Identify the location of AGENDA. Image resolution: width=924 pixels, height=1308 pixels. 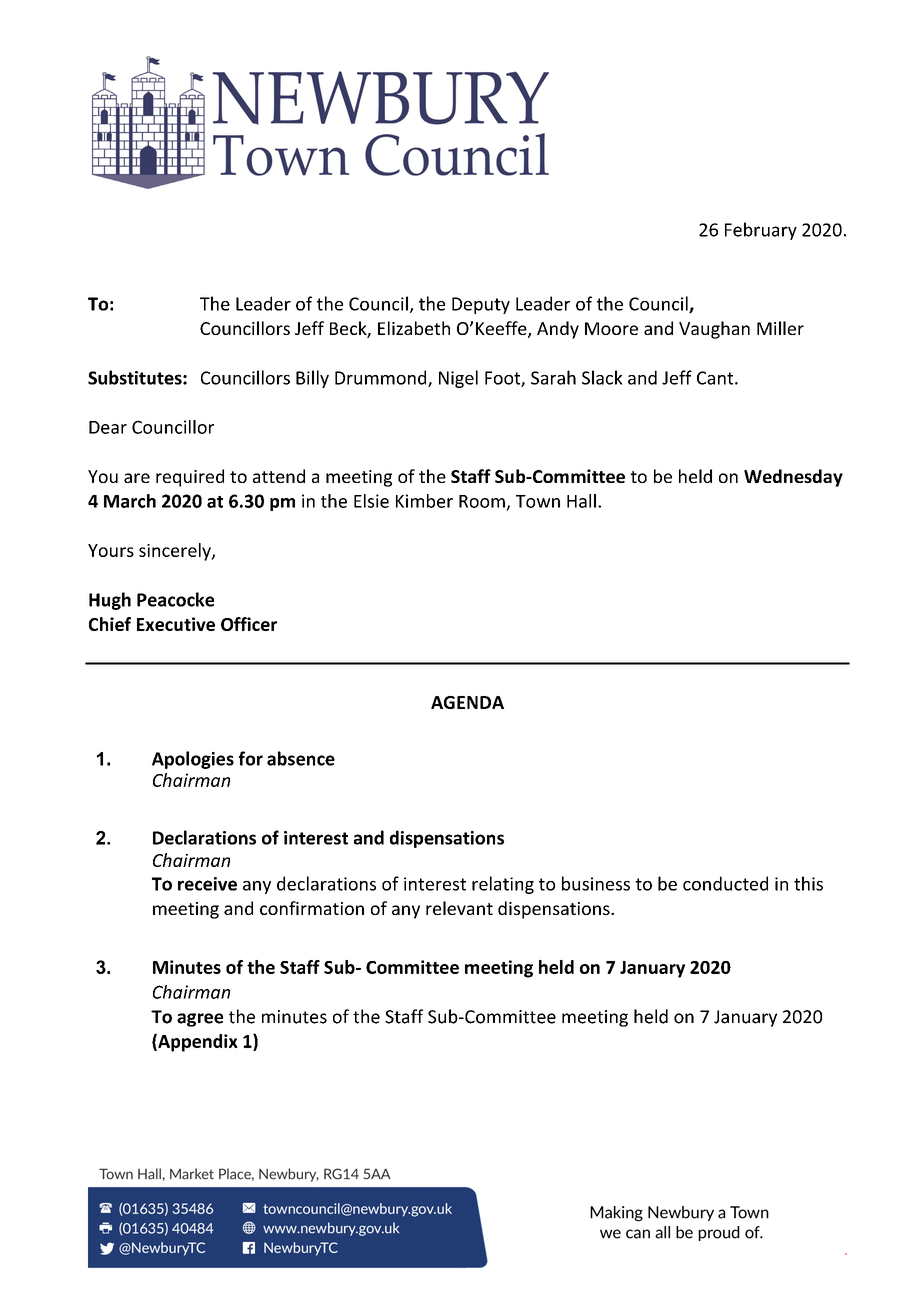
(467, 702).
